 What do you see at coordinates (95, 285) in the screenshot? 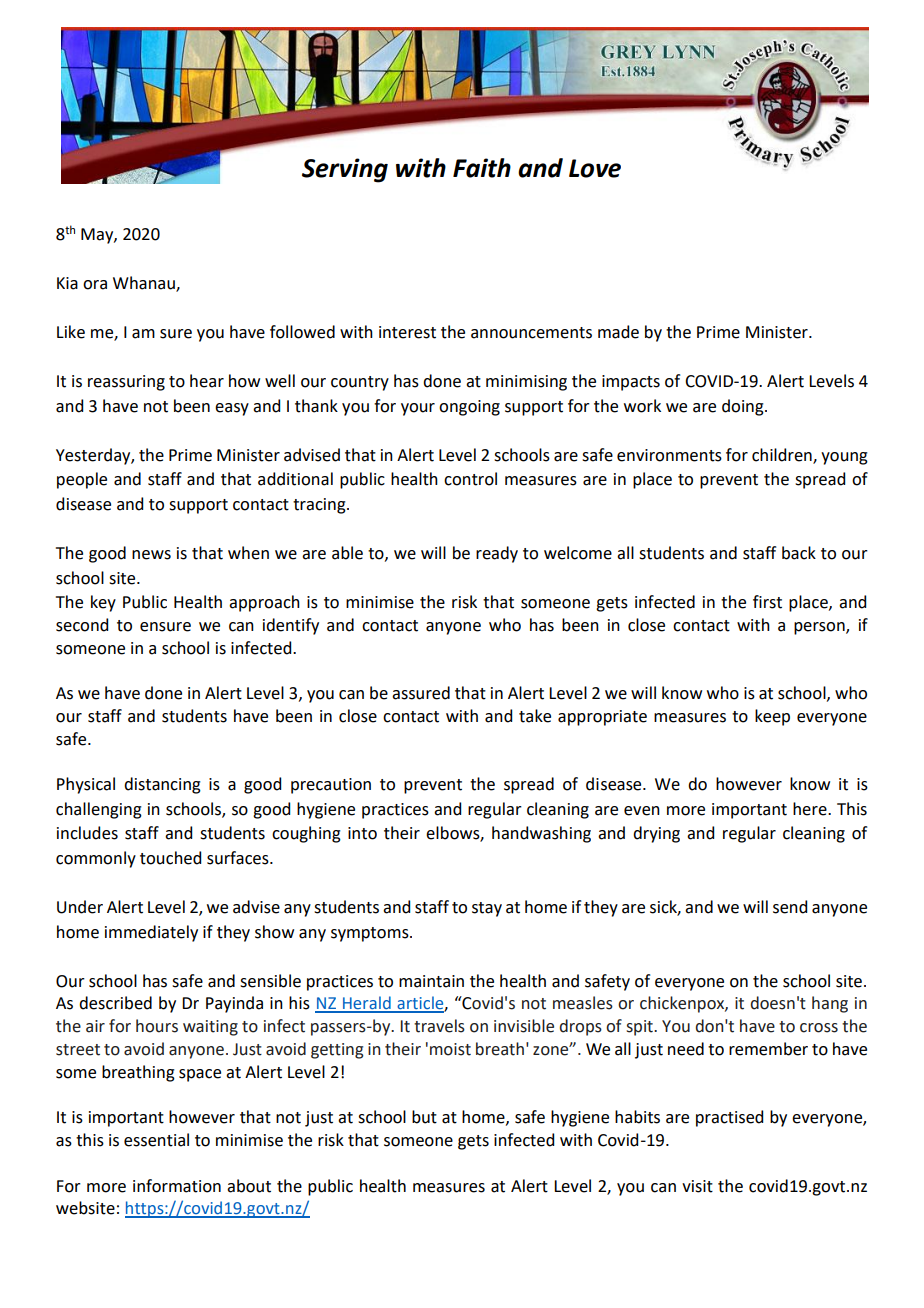
I see `ora` at bounding box center [95, 285].
